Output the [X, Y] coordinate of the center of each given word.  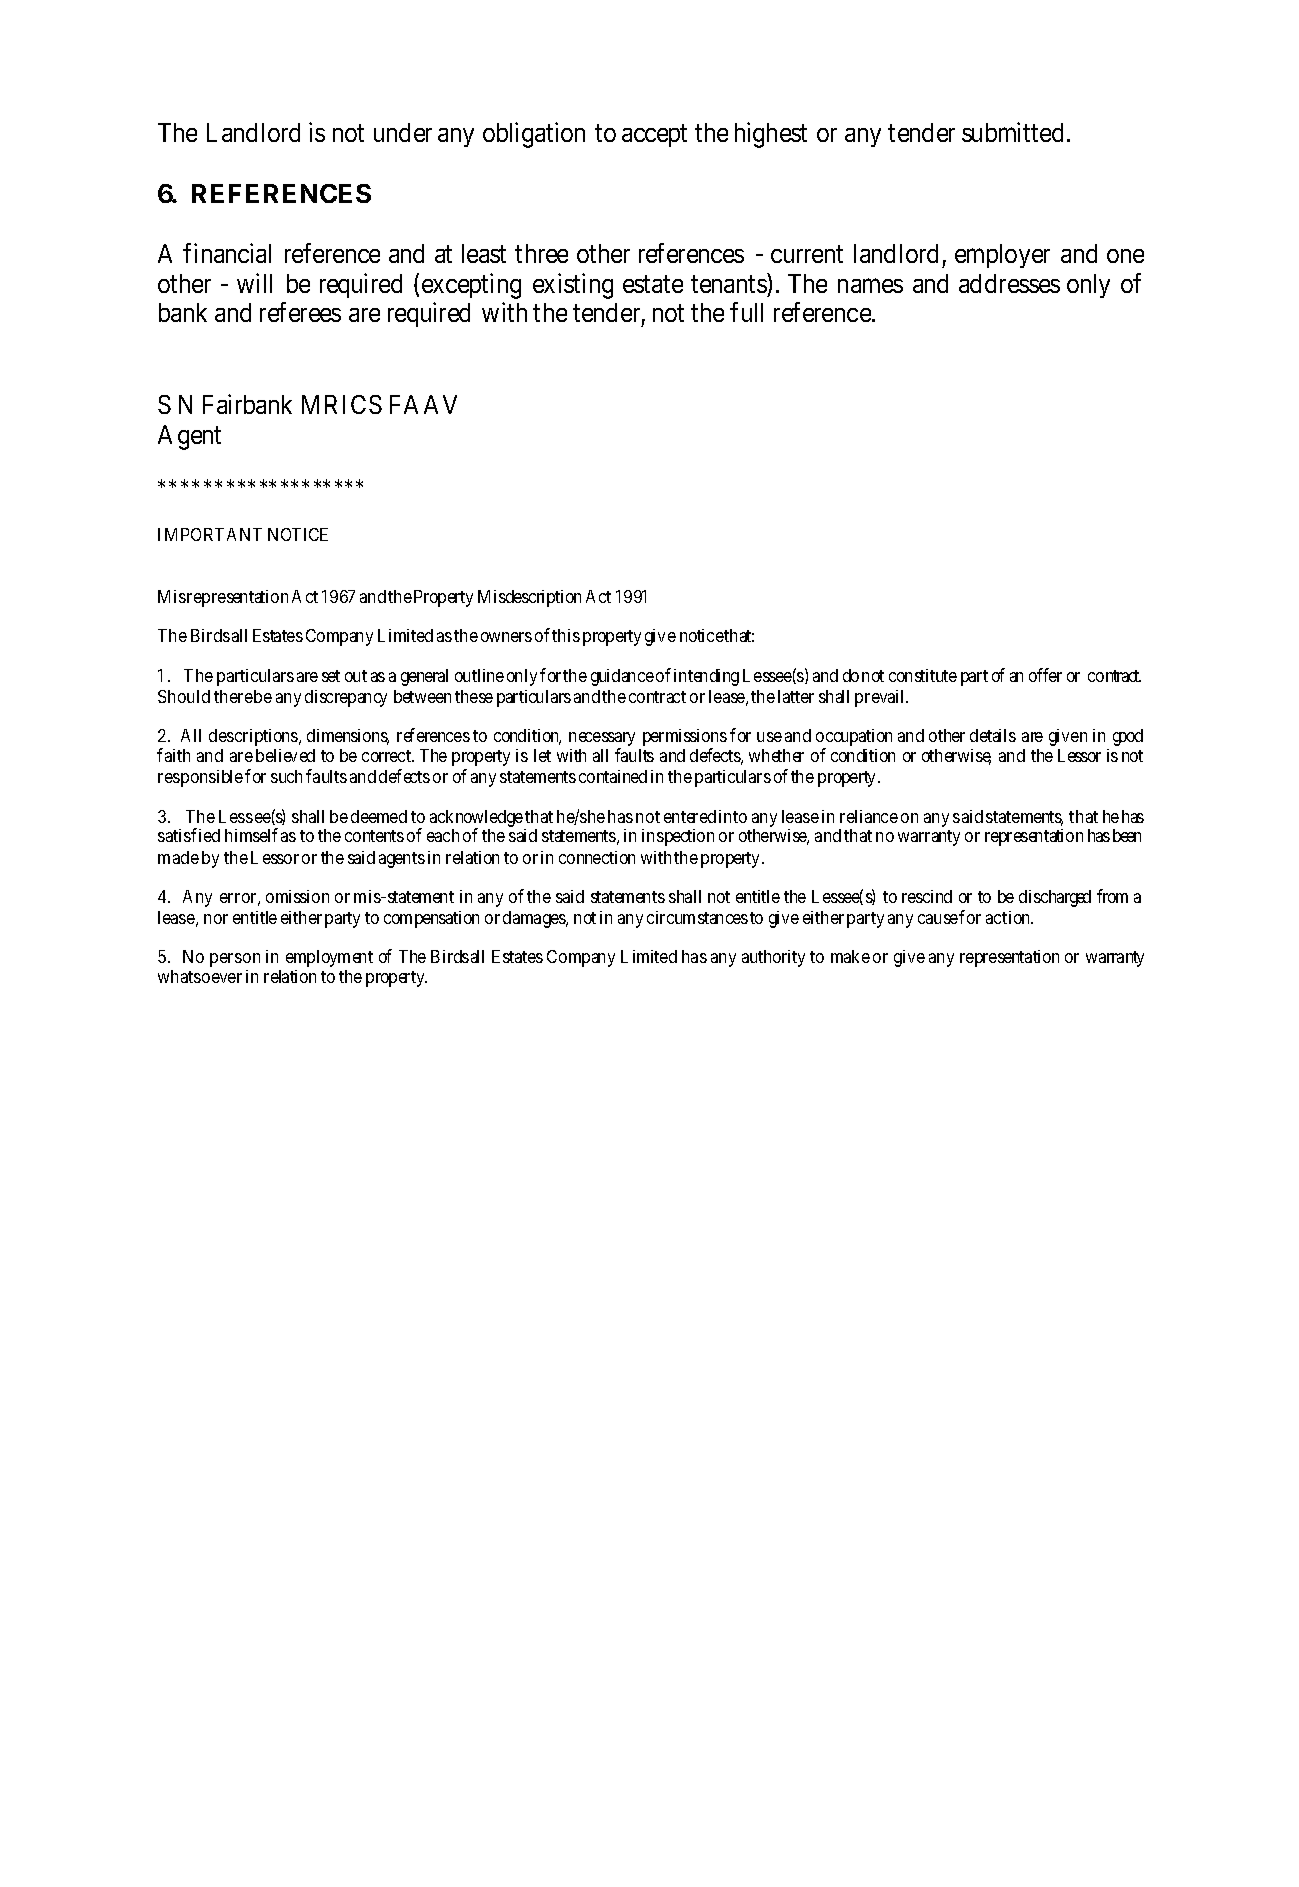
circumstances [697, 917]
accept [654, 136]
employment [329, 958]
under [403, 132]
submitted [1012, 132]
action [1009, 917]
